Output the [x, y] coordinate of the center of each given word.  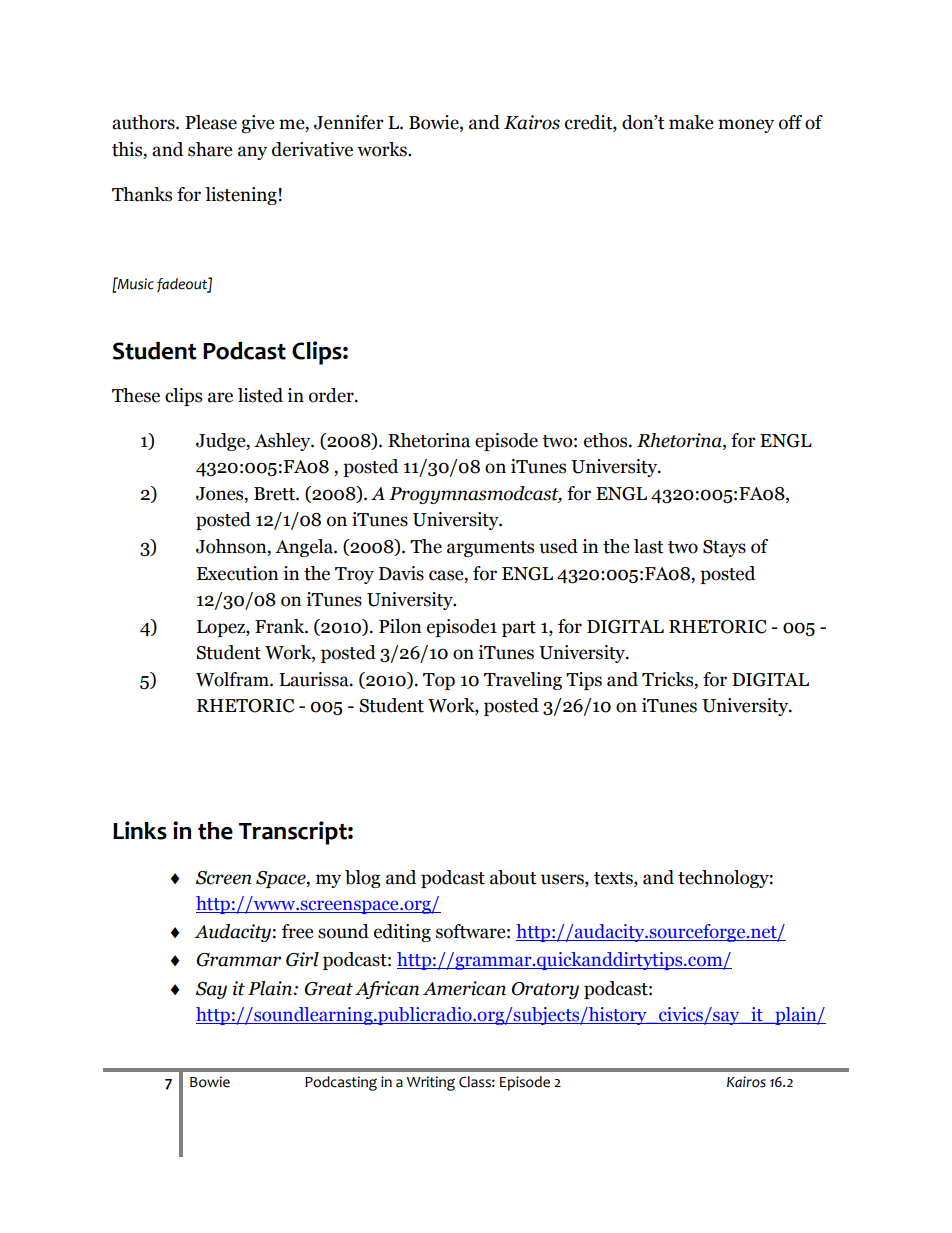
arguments [490, 549]
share [210, 149]
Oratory [545, 990]
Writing [430, 1083]
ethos [607, 440]
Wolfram [233, 679]
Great [329, 989]
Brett [275, 494]
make [691, 122]
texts [614, 878]
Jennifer [349, 122]
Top [439, 681]
